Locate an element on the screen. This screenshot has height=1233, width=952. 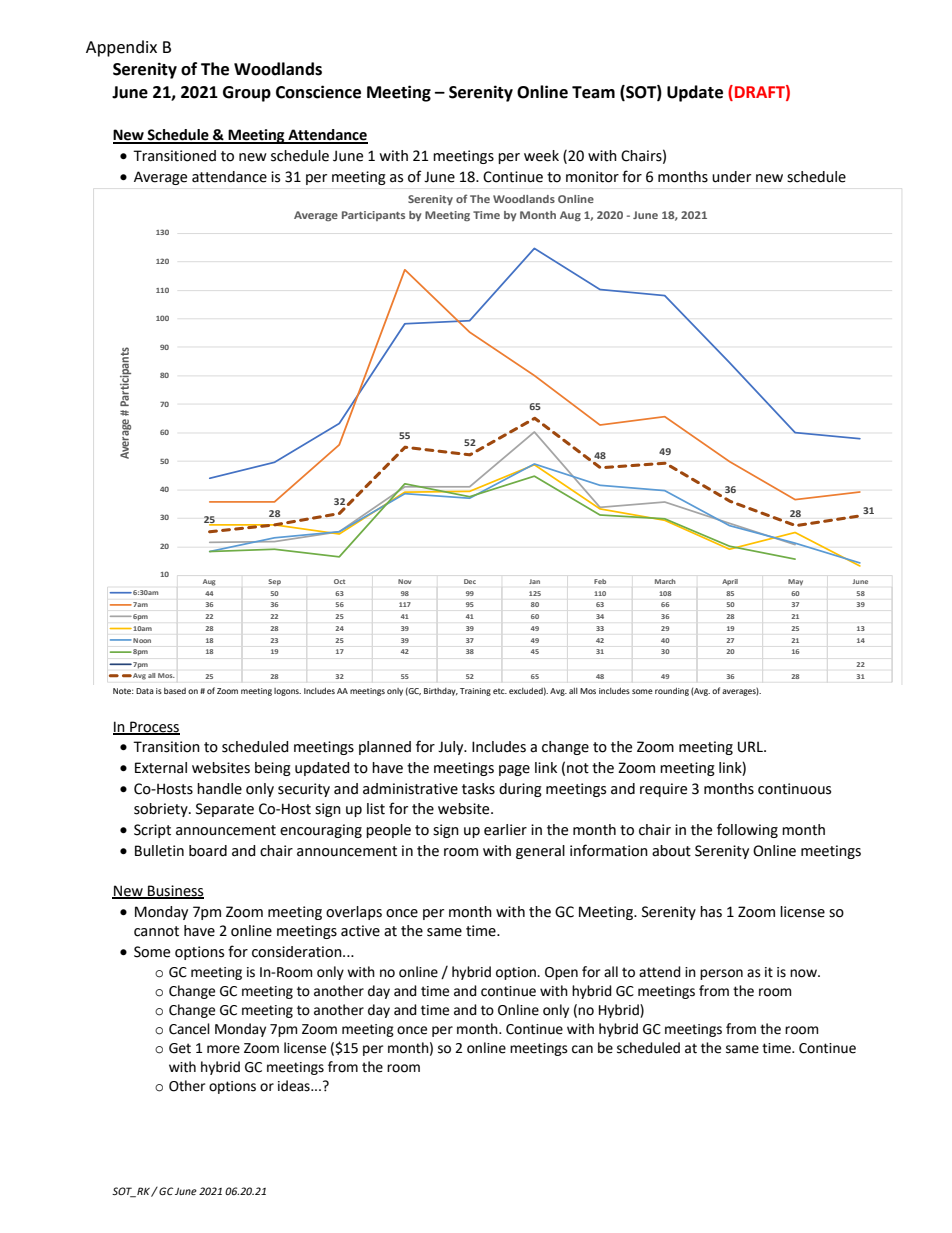
tasks is located at coordinates (478, 789).
